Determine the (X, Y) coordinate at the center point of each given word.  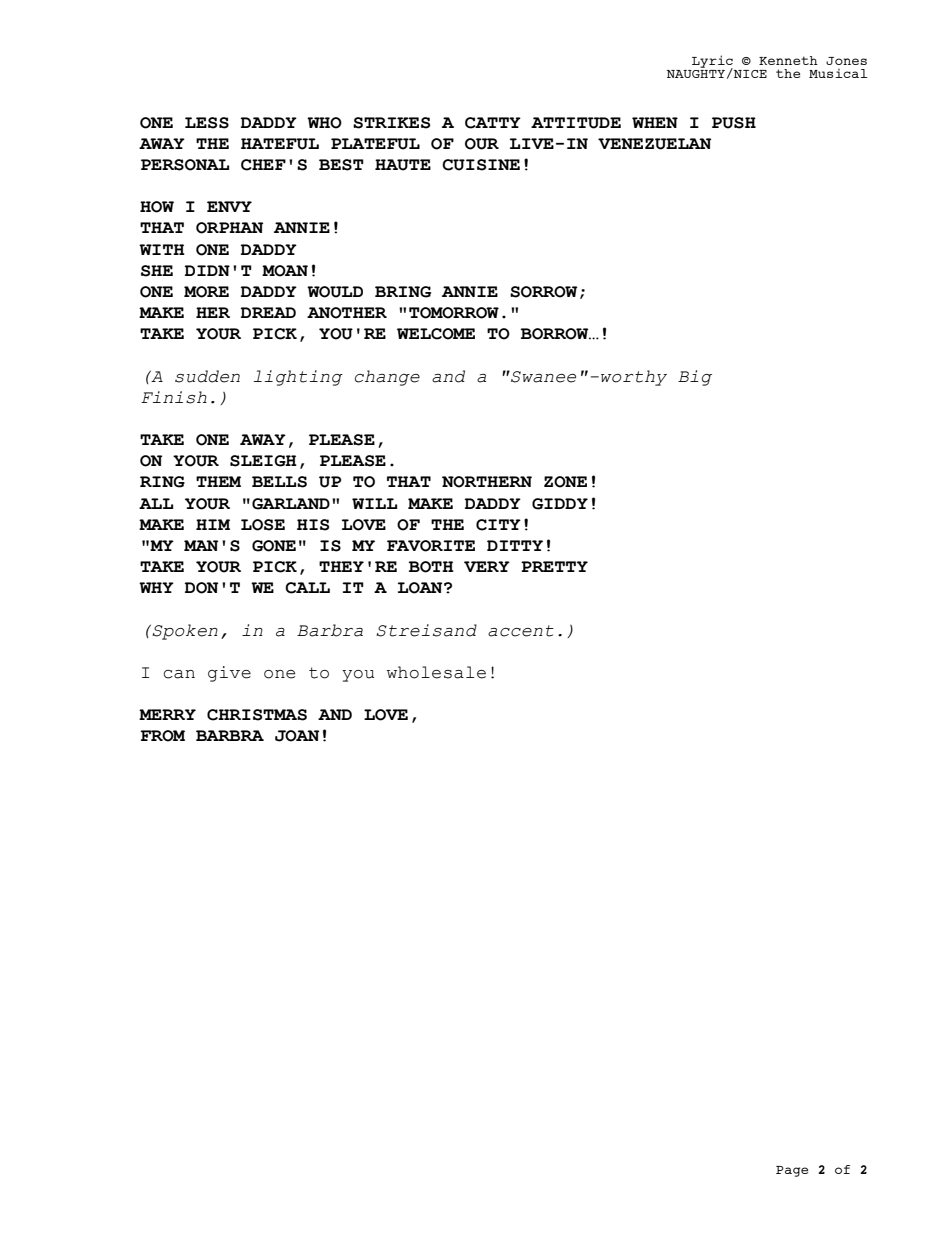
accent (521, 631)
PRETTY (554, 566)
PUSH (734, 123)
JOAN (297, 736)
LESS (207, 123)
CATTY (493, 123)
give (229, 674)
